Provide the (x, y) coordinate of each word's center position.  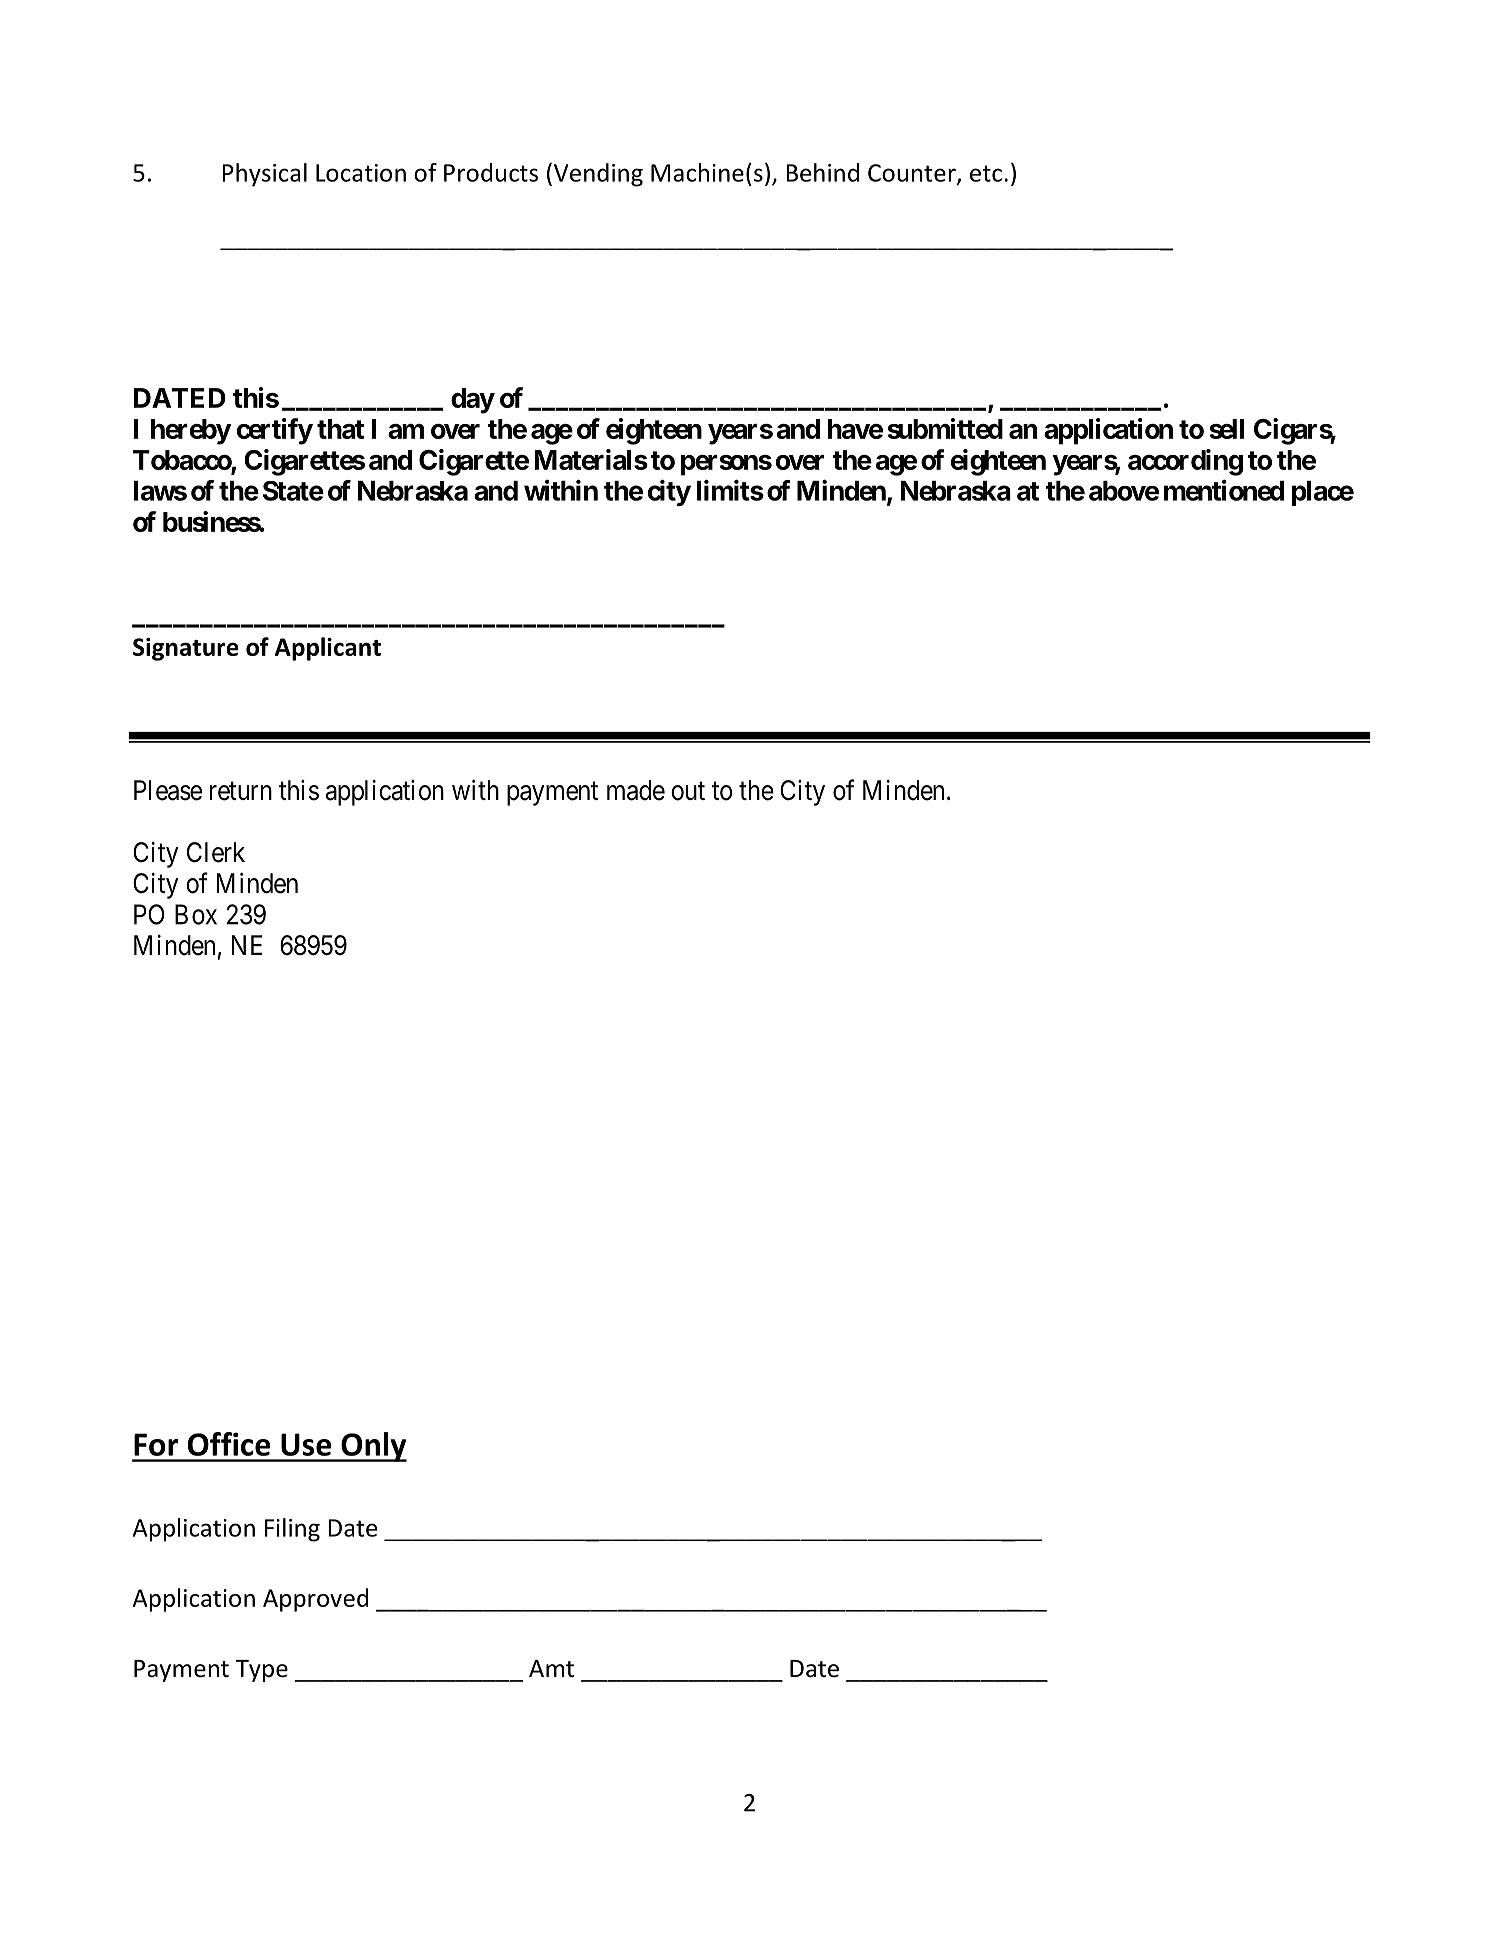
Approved (316, 1600)
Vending (597, 175)
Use (306, 1444)
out (688, 791)
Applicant (328, 649)
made (636, 790)
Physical (264, 175)
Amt (551, 1669)
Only (373, 1447)
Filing (292, 1530)
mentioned (1224, 490)
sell (1227, 429)
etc (986, 173)
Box (196, 914)
